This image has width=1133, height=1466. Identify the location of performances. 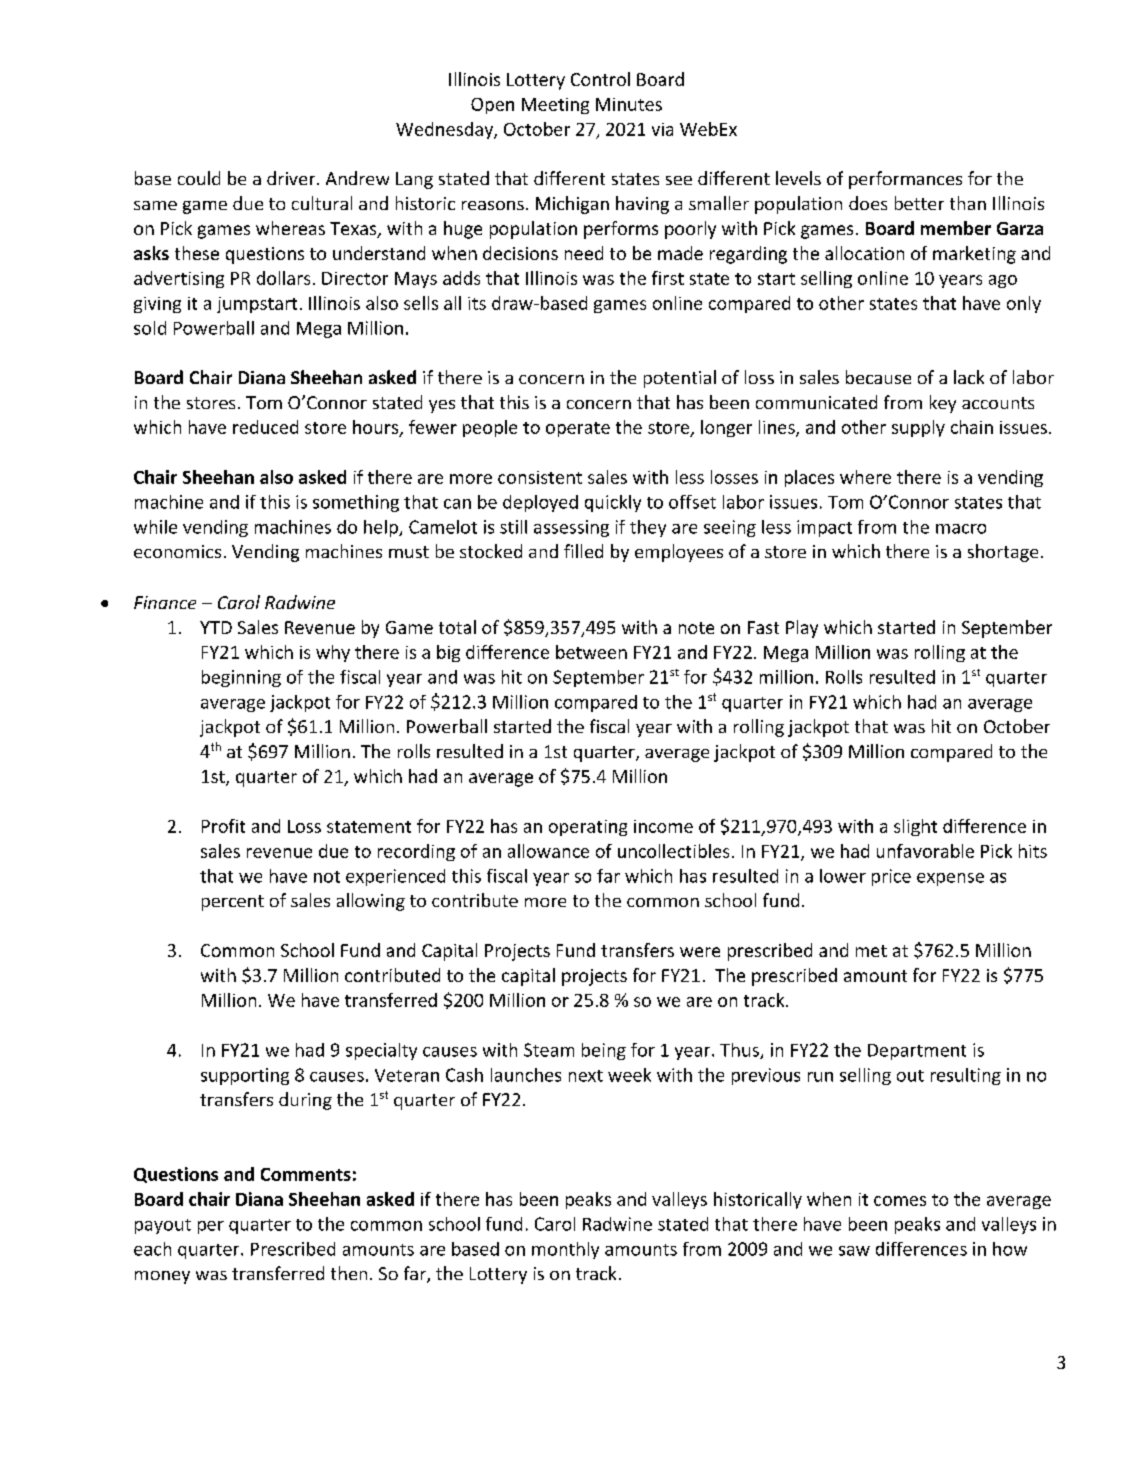
(905, 180).
